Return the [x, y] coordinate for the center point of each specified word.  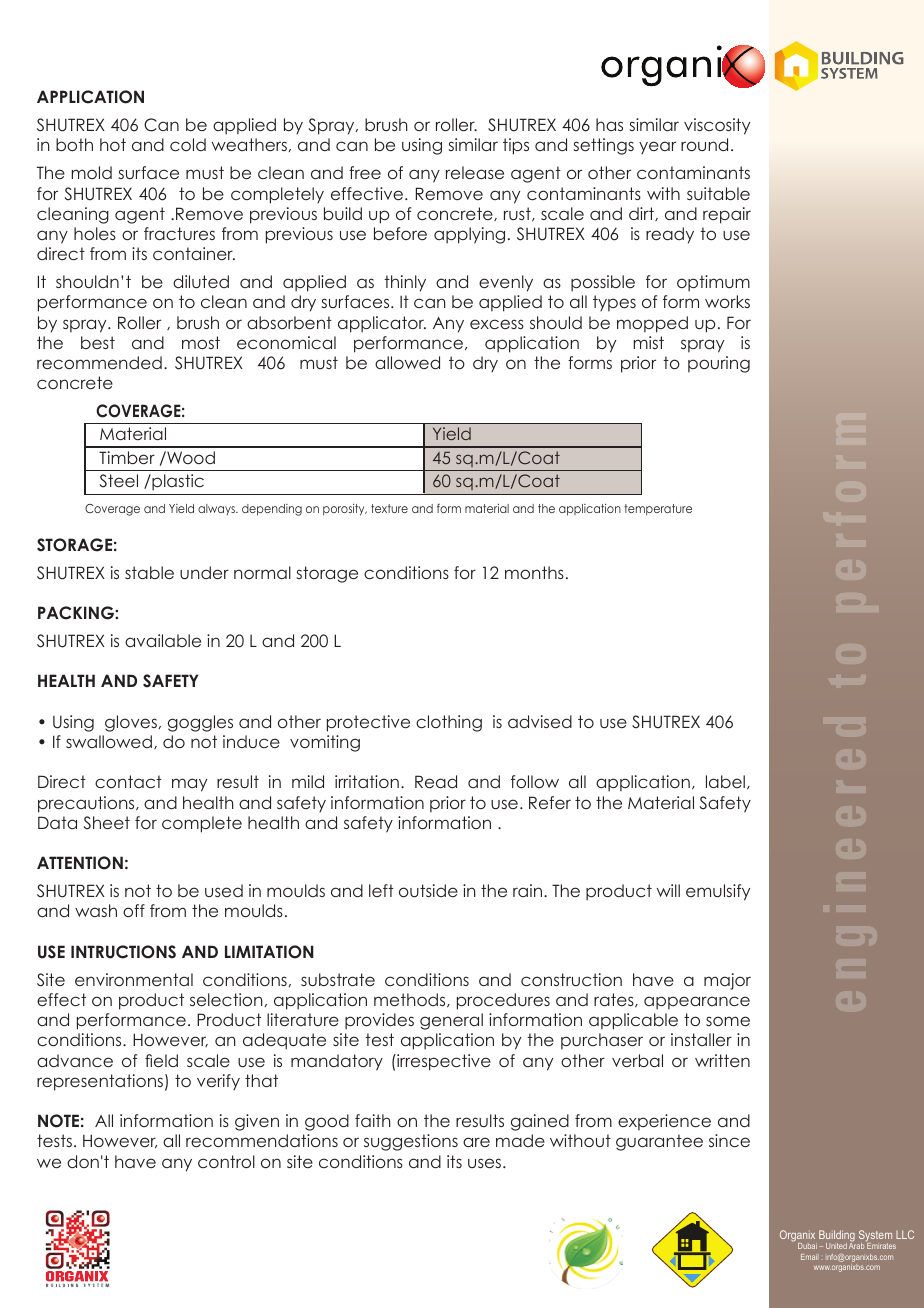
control [226, 1161]
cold [188, 144]
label [725, 781]
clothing [449, 723]
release [475, 172]
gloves [131, 723]
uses [486, 1163]
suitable [718, 193]
